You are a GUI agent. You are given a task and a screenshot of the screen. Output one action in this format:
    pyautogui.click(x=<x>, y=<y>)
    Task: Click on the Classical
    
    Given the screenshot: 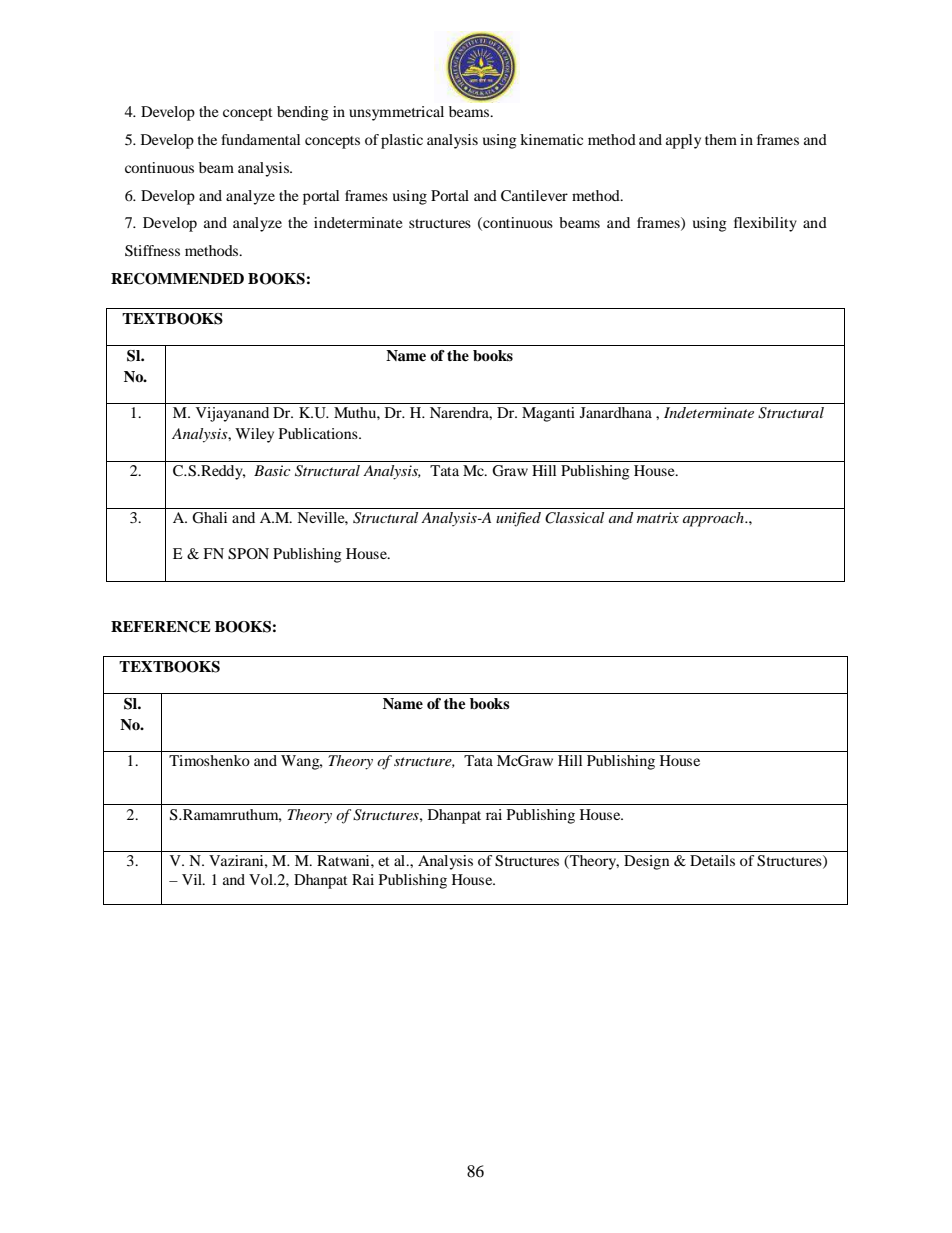 What is the action you would take?
    pyautogui.click(x=574, y=518)
